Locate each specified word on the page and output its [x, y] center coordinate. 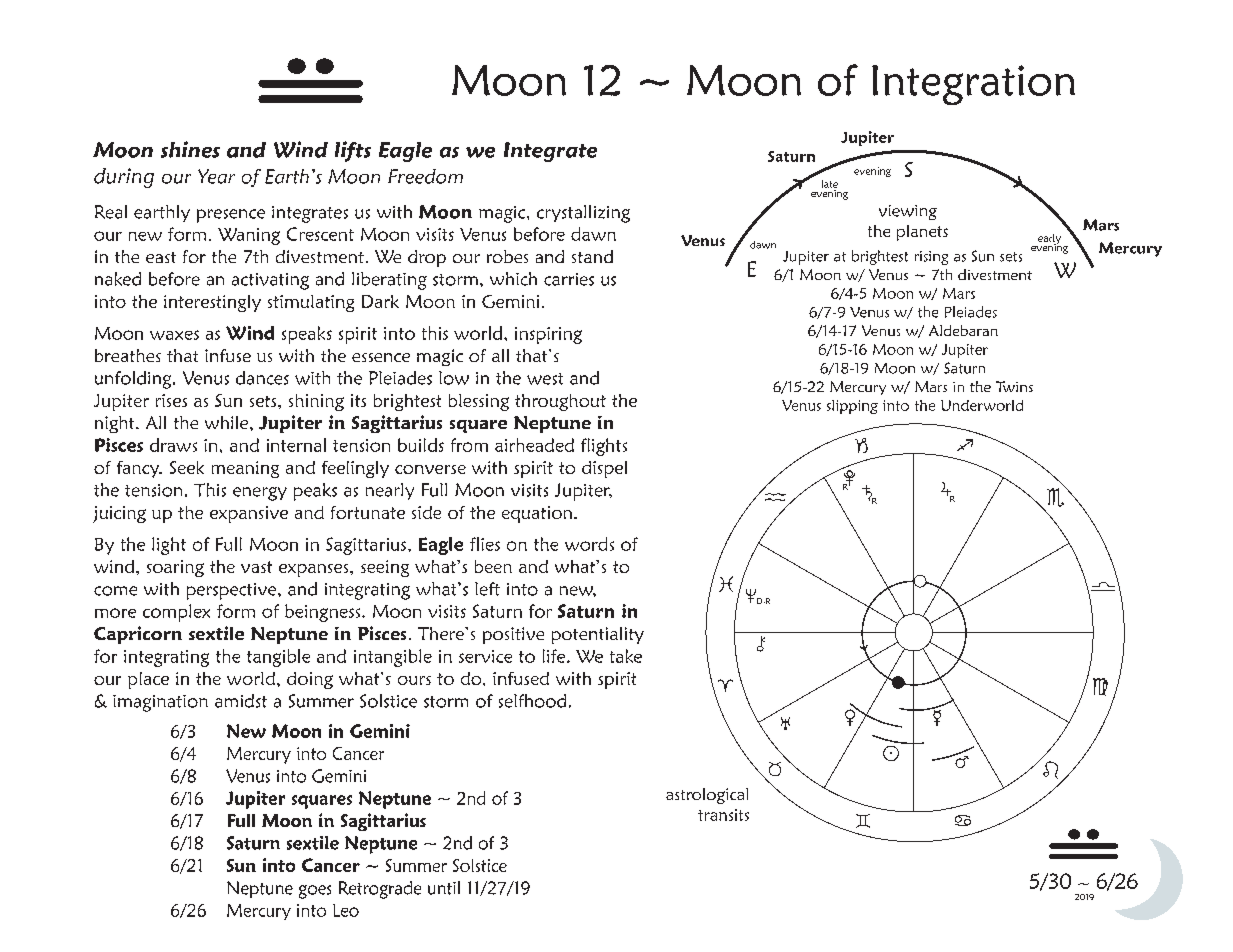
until [444, 888]
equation [538, 514]
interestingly [212, 303]
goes [315, 892]
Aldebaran [963, 330]
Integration [973, 85]
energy [260, 494]
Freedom [425, 176]
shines [190, 149]
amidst [241, 701]
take [626, 656]
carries [569, 279]
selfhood [532, 701]
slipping [852, 407]
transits [723, 815]
